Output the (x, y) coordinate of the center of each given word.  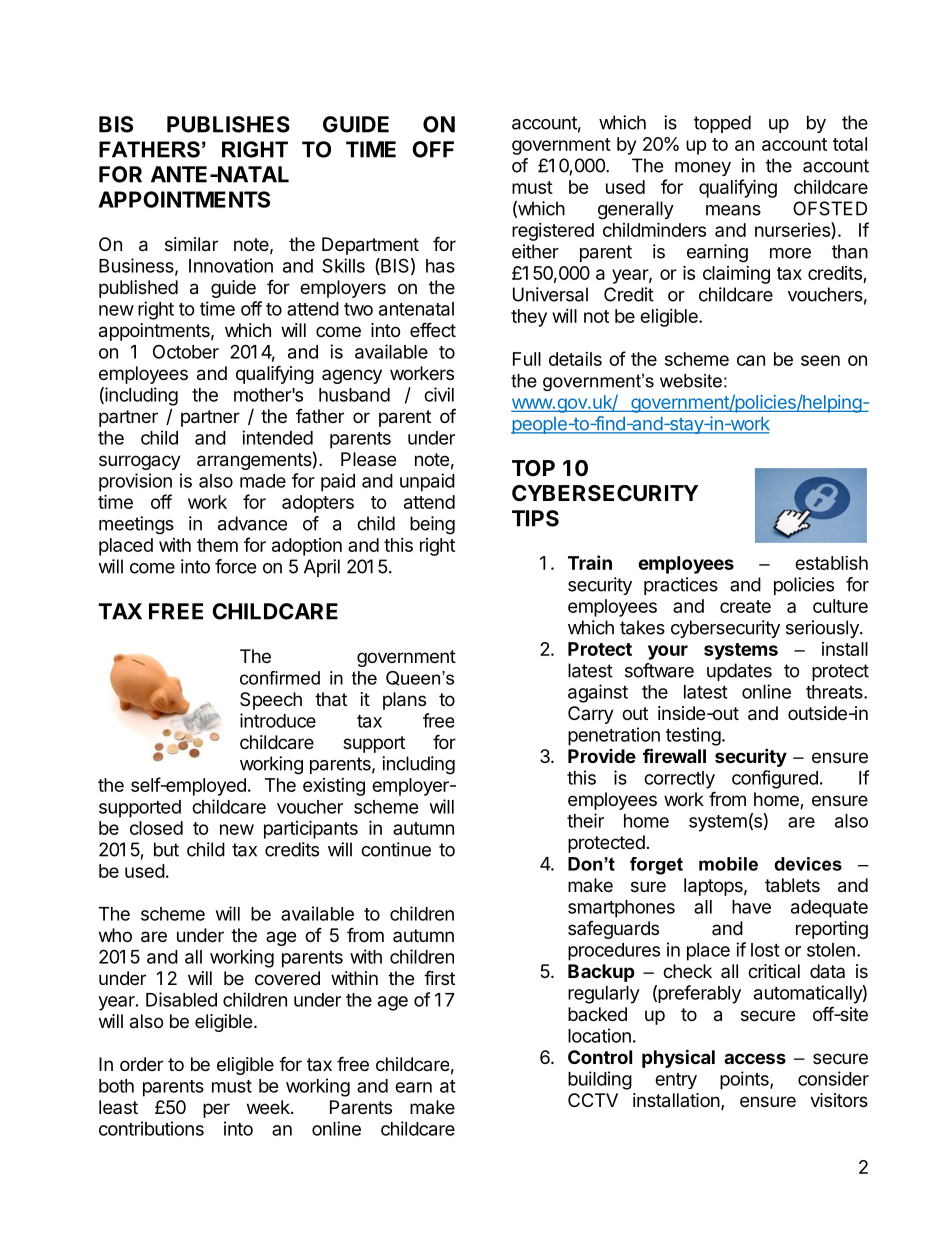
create (745, 606)
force (235, 566)
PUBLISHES (228, 124)
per (216, 1110)
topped (722, 124)
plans (404, 701)
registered (553, 232)
